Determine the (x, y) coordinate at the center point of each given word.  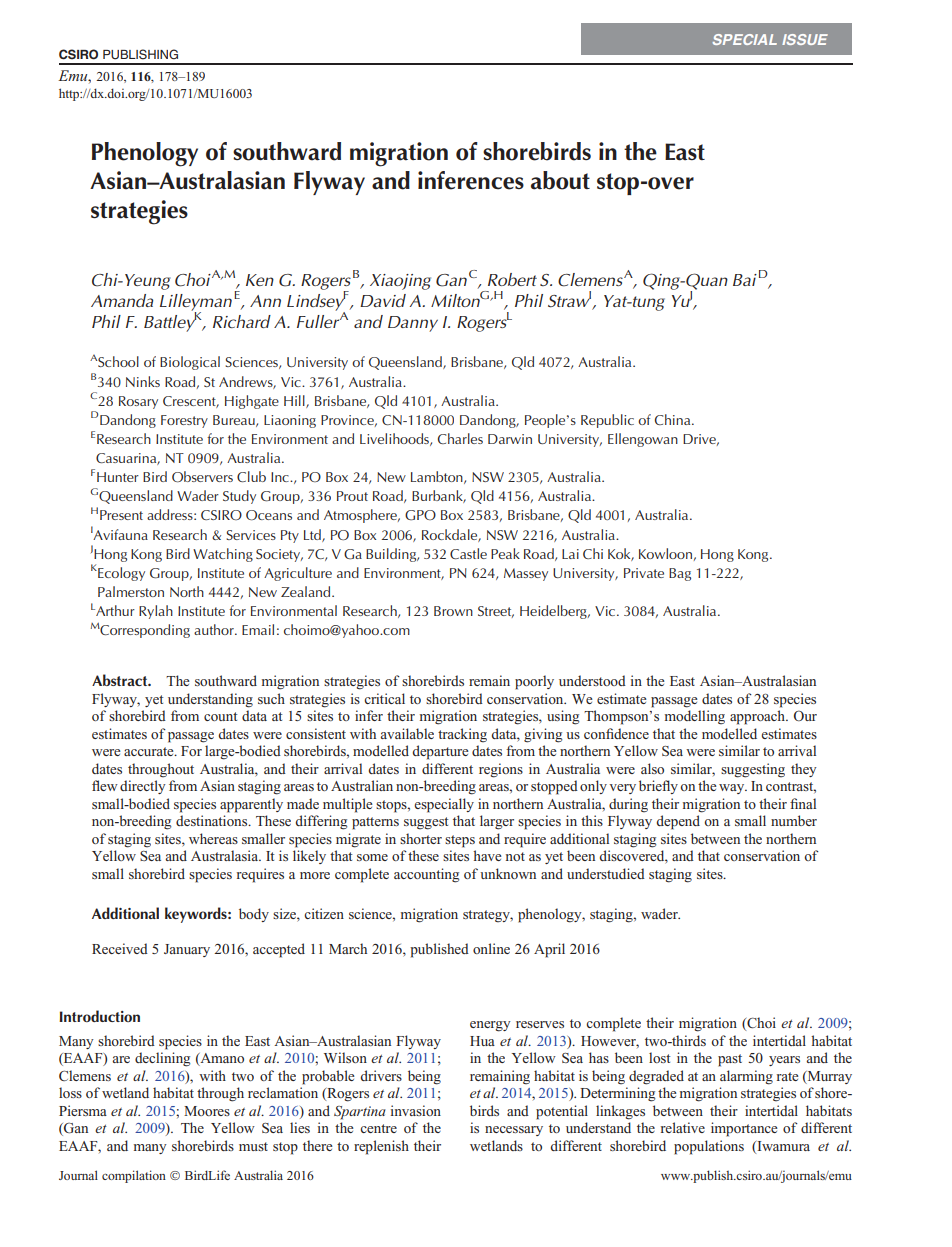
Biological (190, 363)
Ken (260, 280)
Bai (745, 280)
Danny (413, 324)
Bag (680, 574)
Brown (453, 611)
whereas (213, 838)
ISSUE (805, 39)
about (560, 180)
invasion (416, 1110)
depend (678, 822)
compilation (134, 1176)
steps (460, 841)
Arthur (114, 610)
